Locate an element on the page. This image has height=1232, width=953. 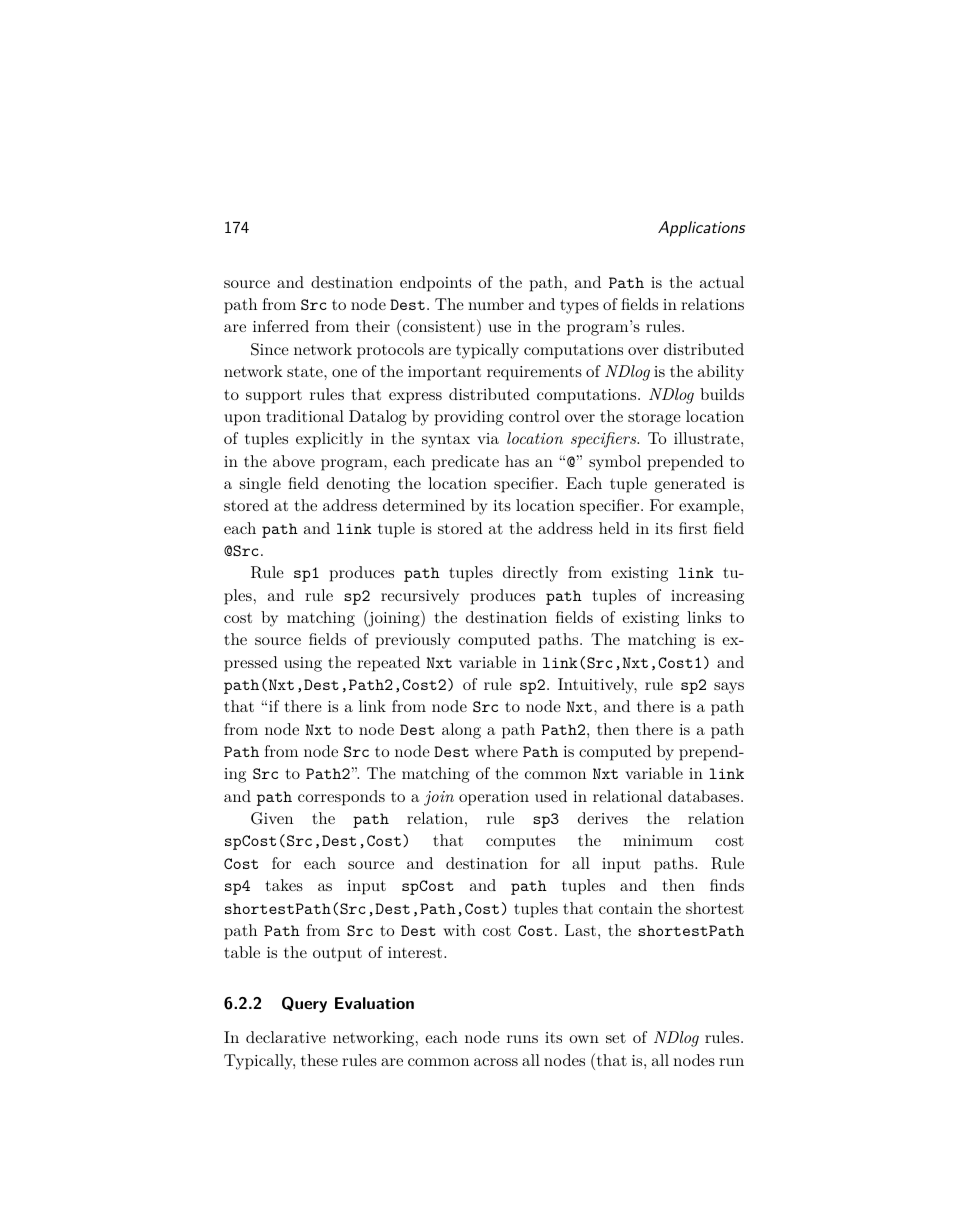
declarative is located at coordinates (286, 1037).
